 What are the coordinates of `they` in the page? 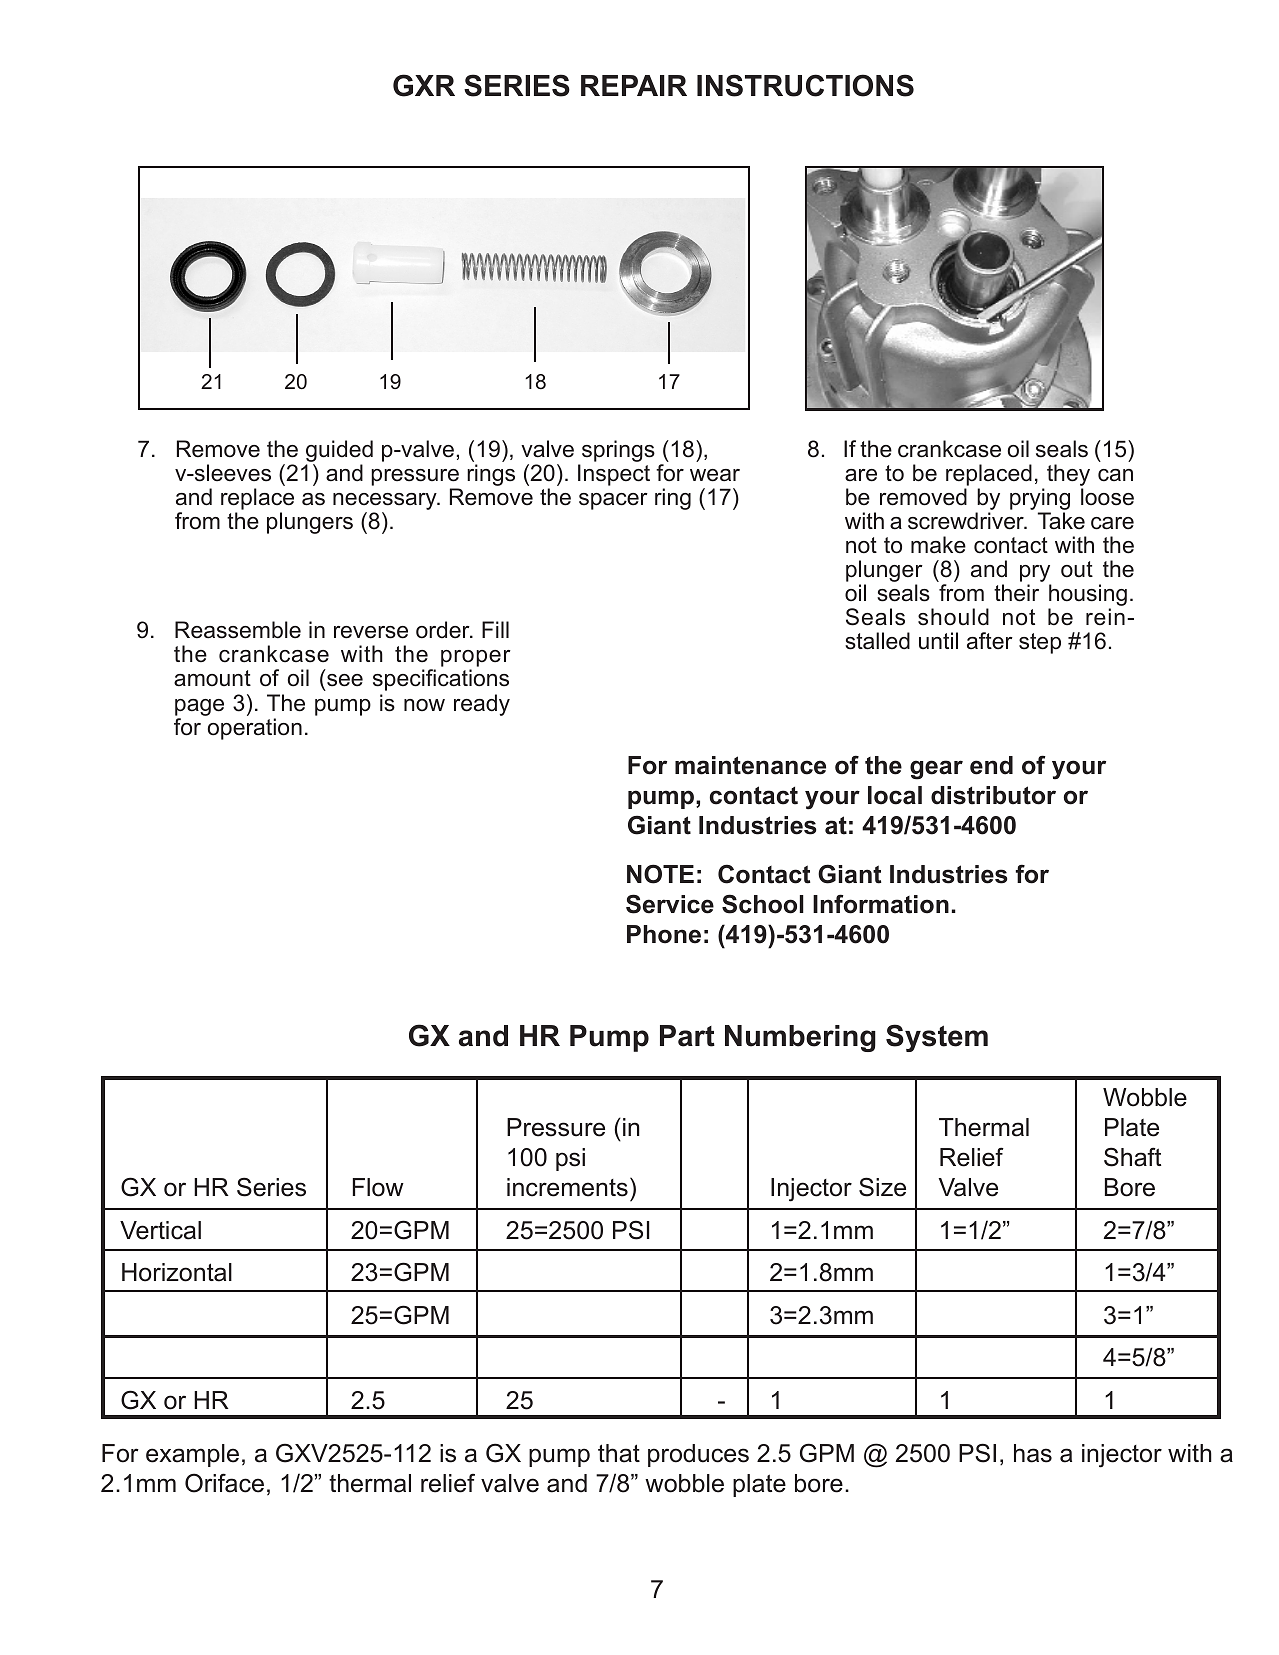 It's located at (1068, 475).
